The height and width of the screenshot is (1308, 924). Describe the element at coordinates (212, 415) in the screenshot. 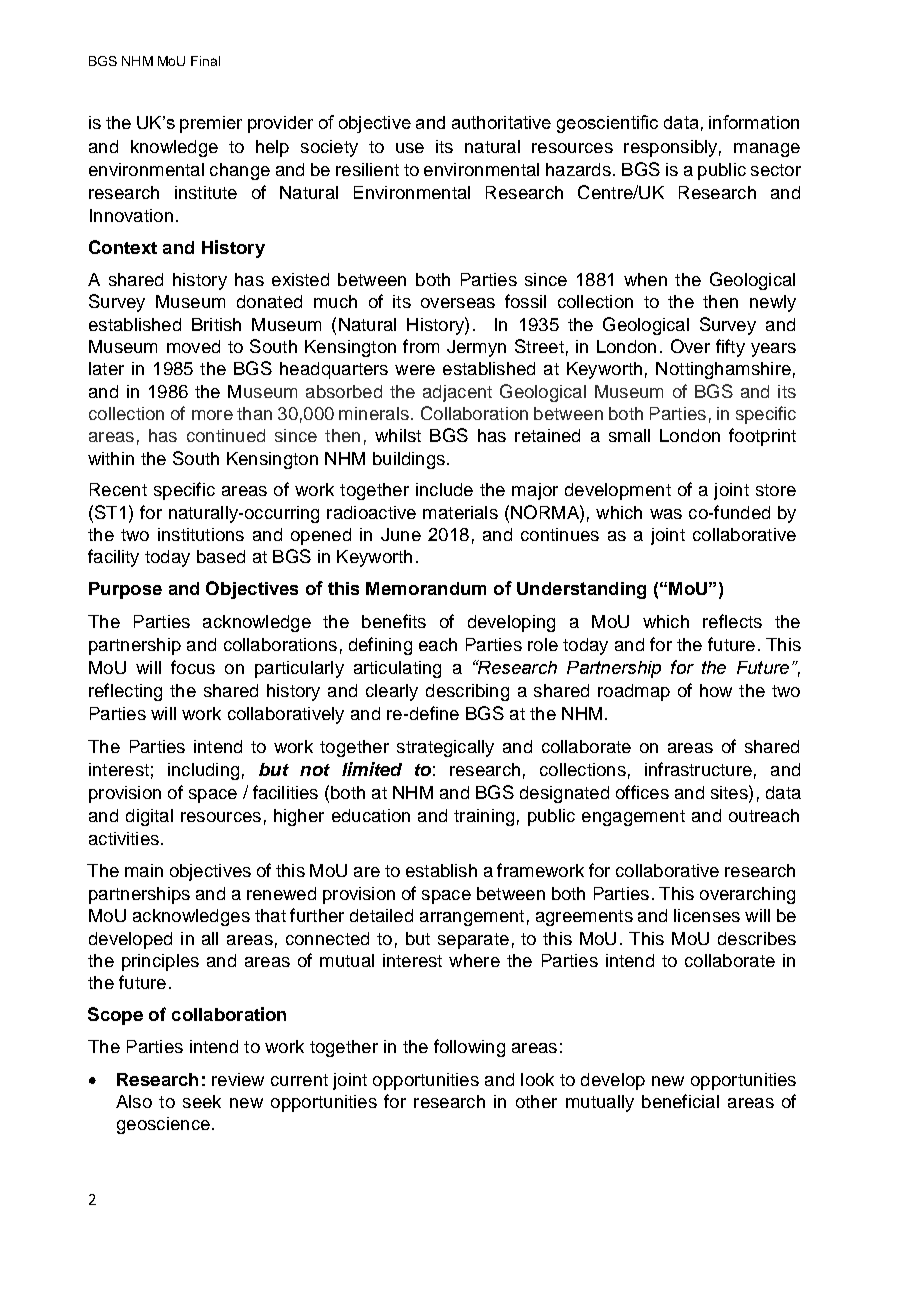

I see `more` at that location.
